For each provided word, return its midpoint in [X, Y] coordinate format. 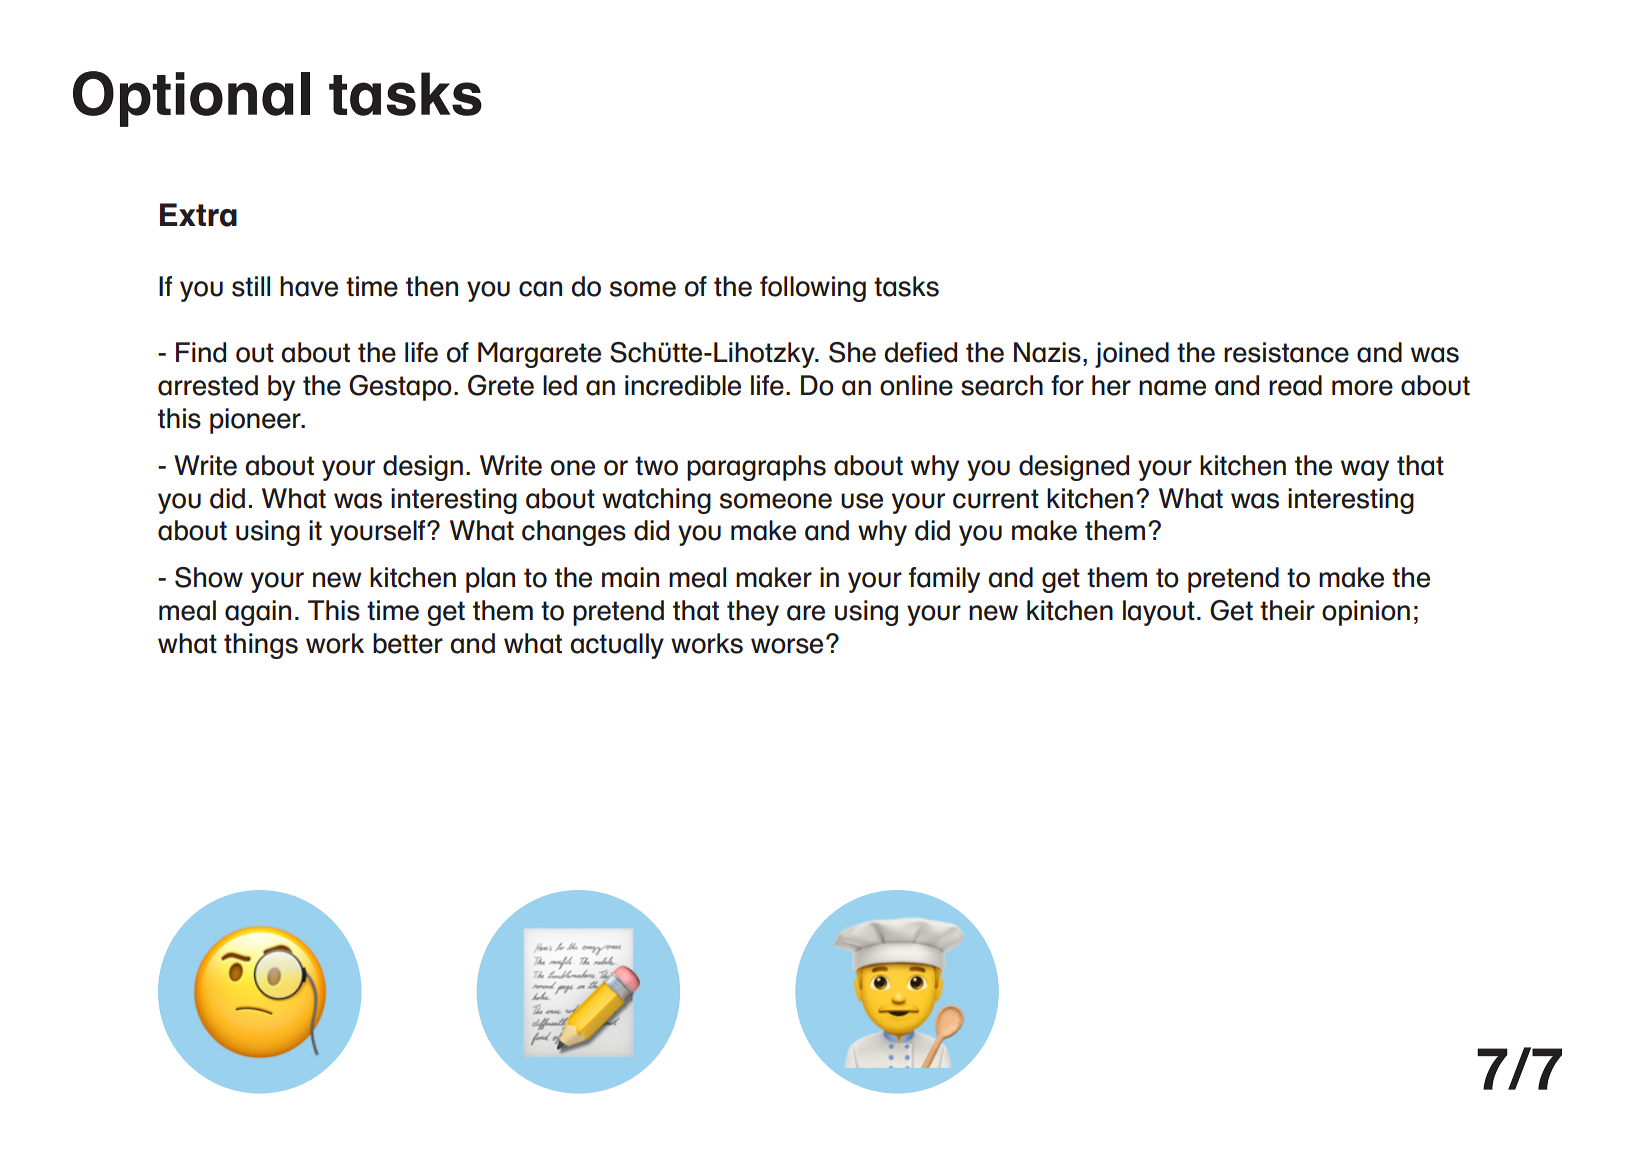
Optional [191, 99]
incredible [683, 385]
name [1172, 388]
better [408, 643]
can [540, 289]
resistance [1286, 352]
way [1365, 470]
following [813, 289]
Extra [198, 215]
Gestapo [400, 388]
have [309, 286]
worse [787, 646]
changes [574, 533]
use [862, 501]
